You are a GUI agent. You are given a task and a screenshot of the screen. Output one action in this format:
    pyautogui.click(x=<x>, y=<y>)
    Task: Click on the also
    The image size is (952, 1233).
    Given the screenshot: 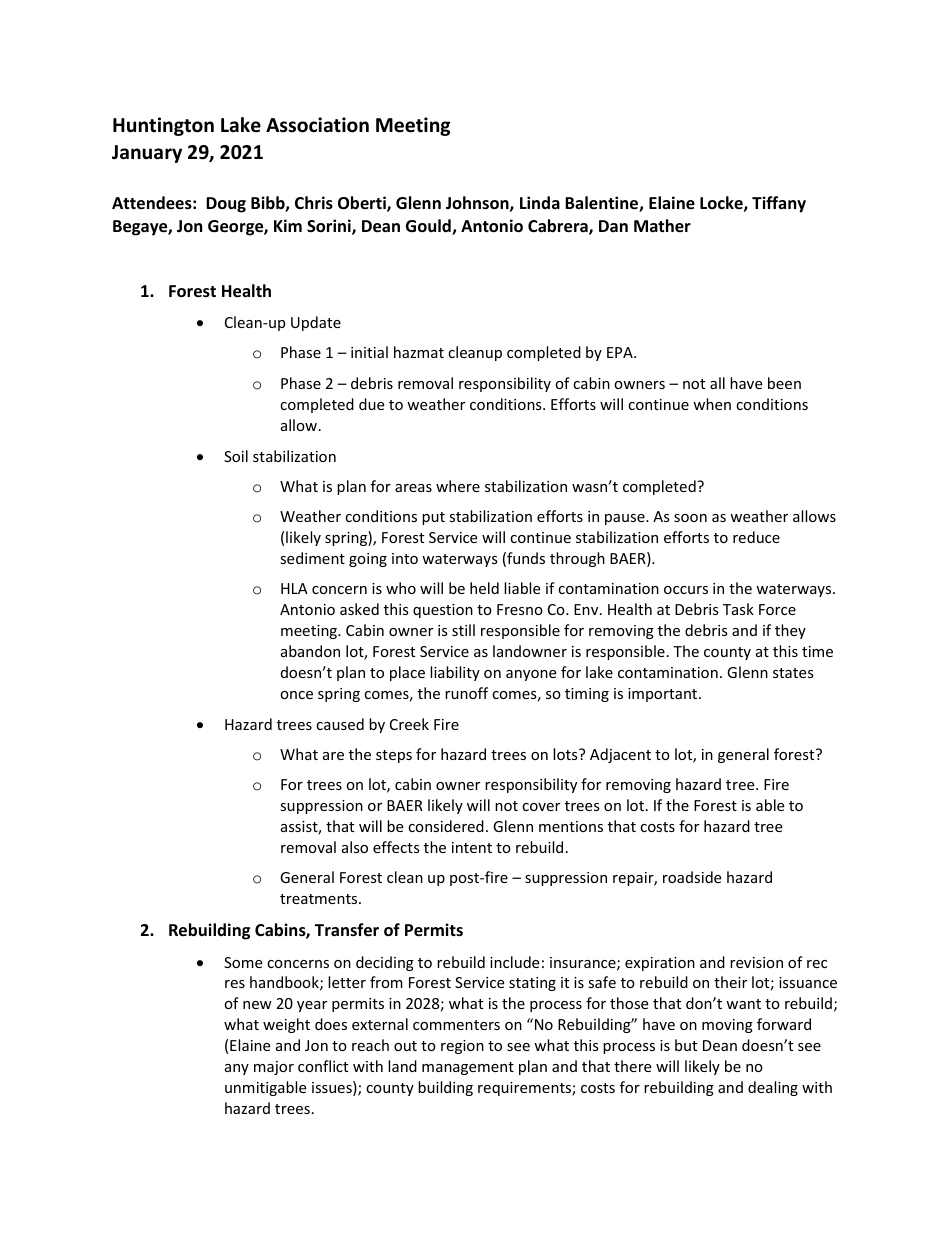 What is the action you would take?
    pyautogui.click(x=355, y=847)
